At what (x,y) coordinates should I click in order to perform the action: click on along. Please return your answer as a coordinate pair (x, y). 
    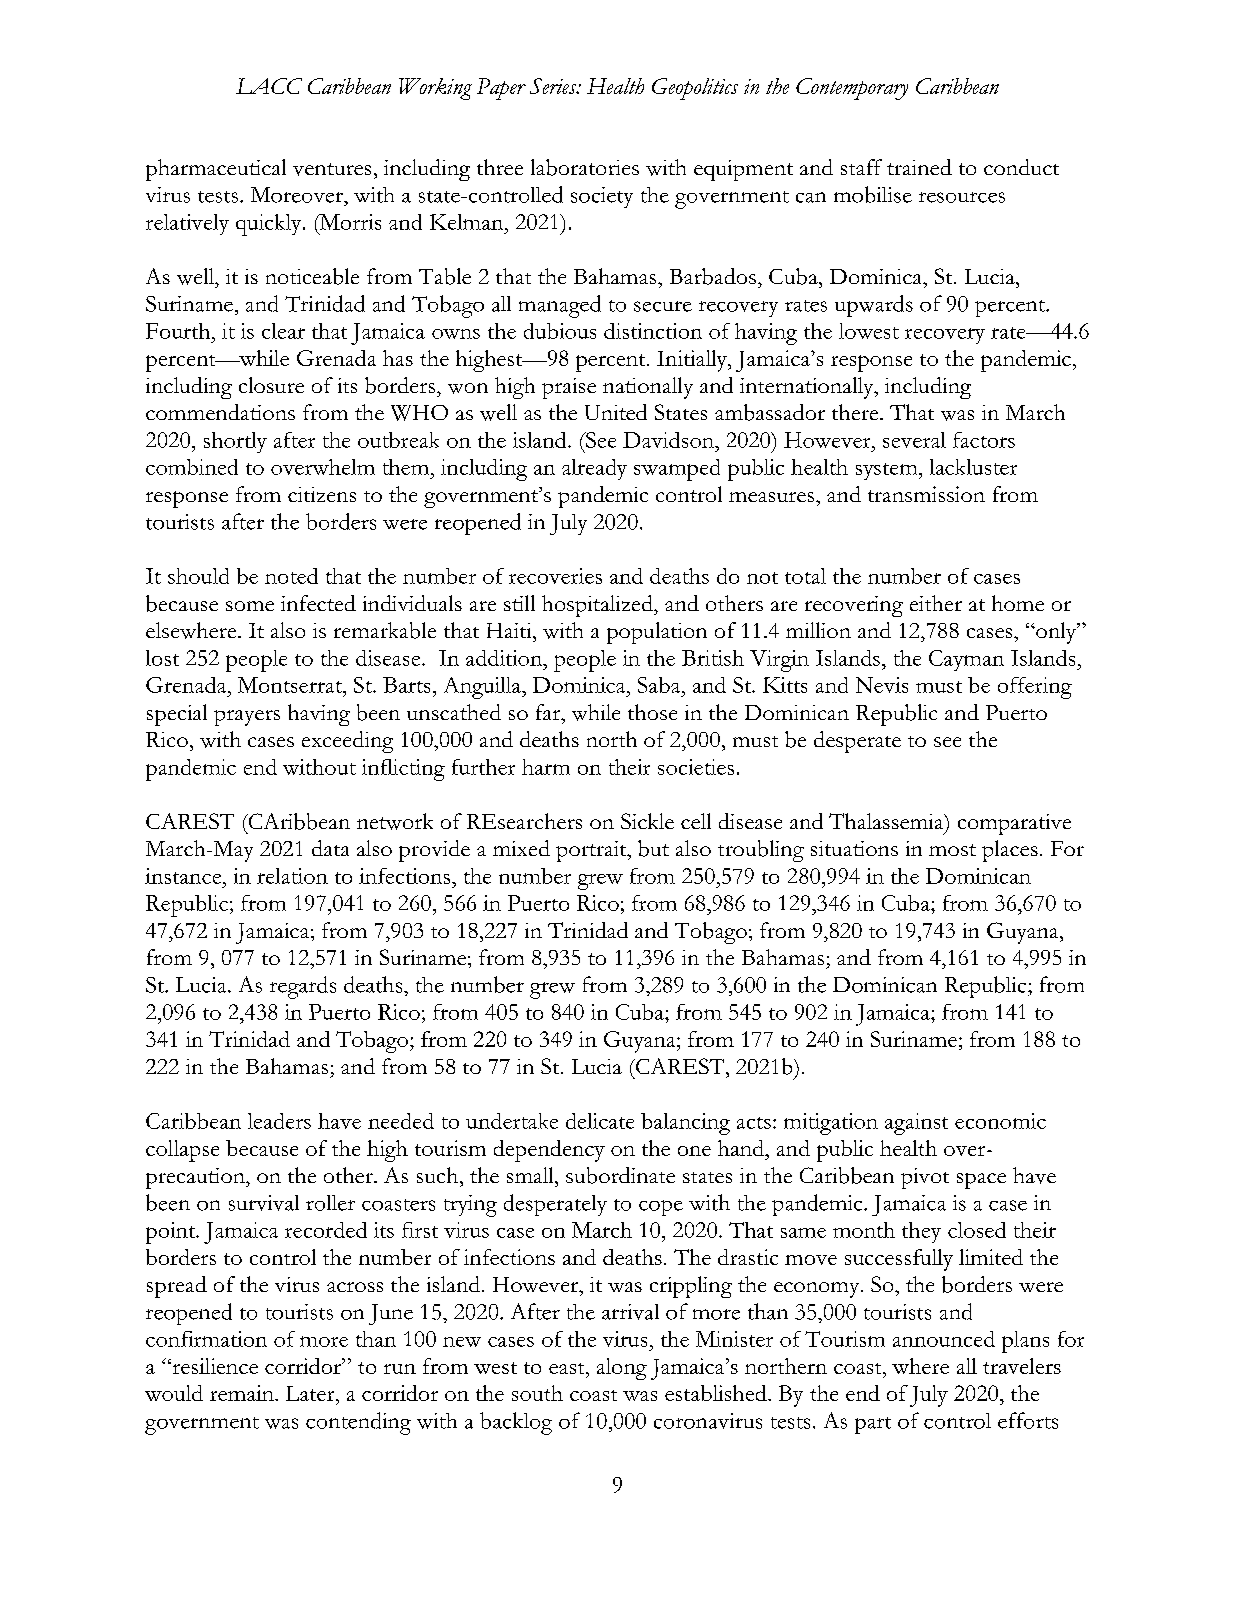
    Looking at the image, I should click on (622, 1369).
